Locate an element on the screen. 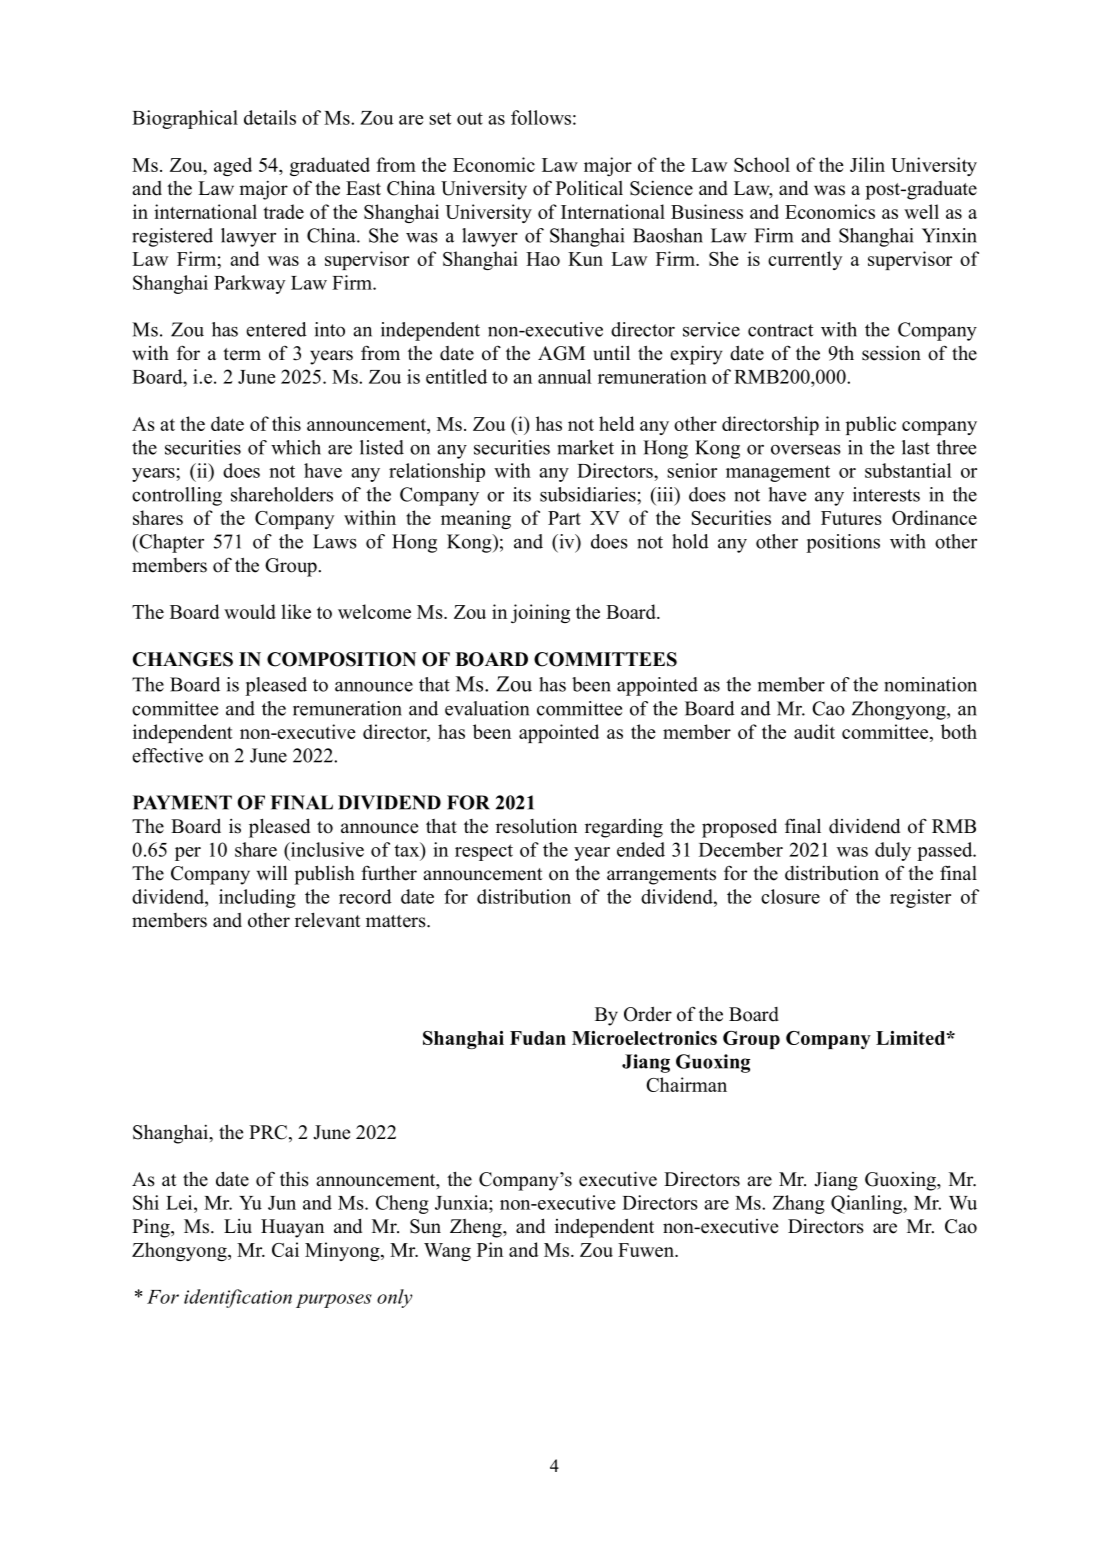 This screenshot has height=1568, width=1109. which is located at coordinates (296, 447).
